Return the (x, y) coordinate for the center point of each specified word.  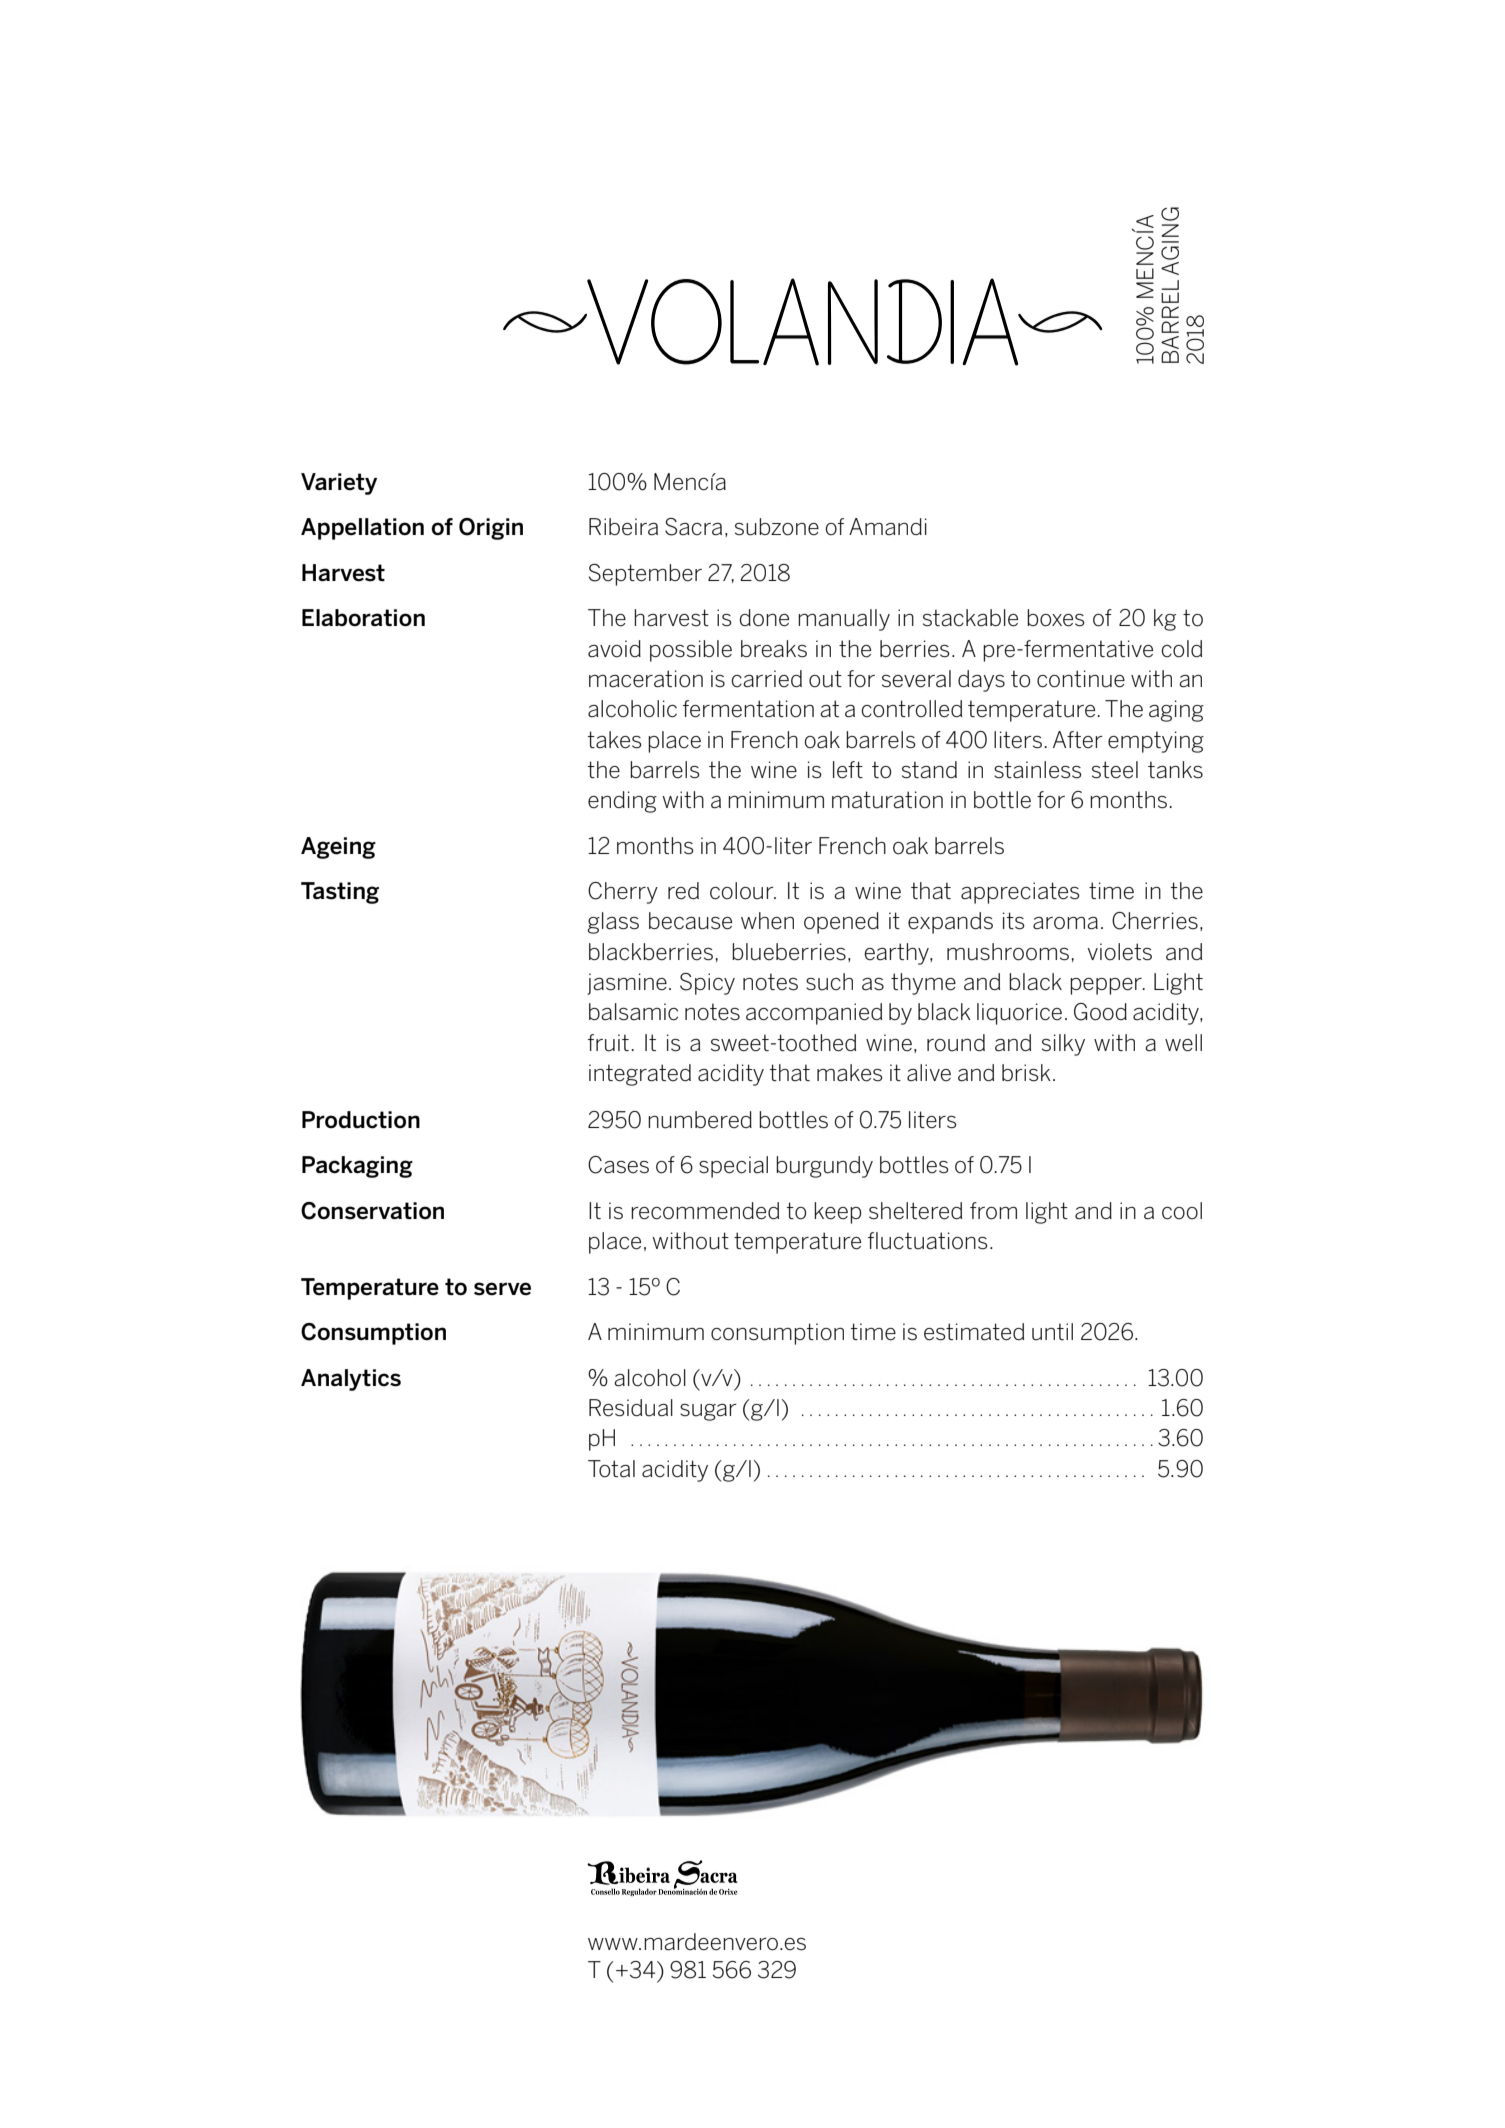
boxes (1056, 618)
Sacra (693, 527)
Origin (491, 529)
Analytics (351, 1380)
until (1052, 1332)
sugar (708, 1412)
